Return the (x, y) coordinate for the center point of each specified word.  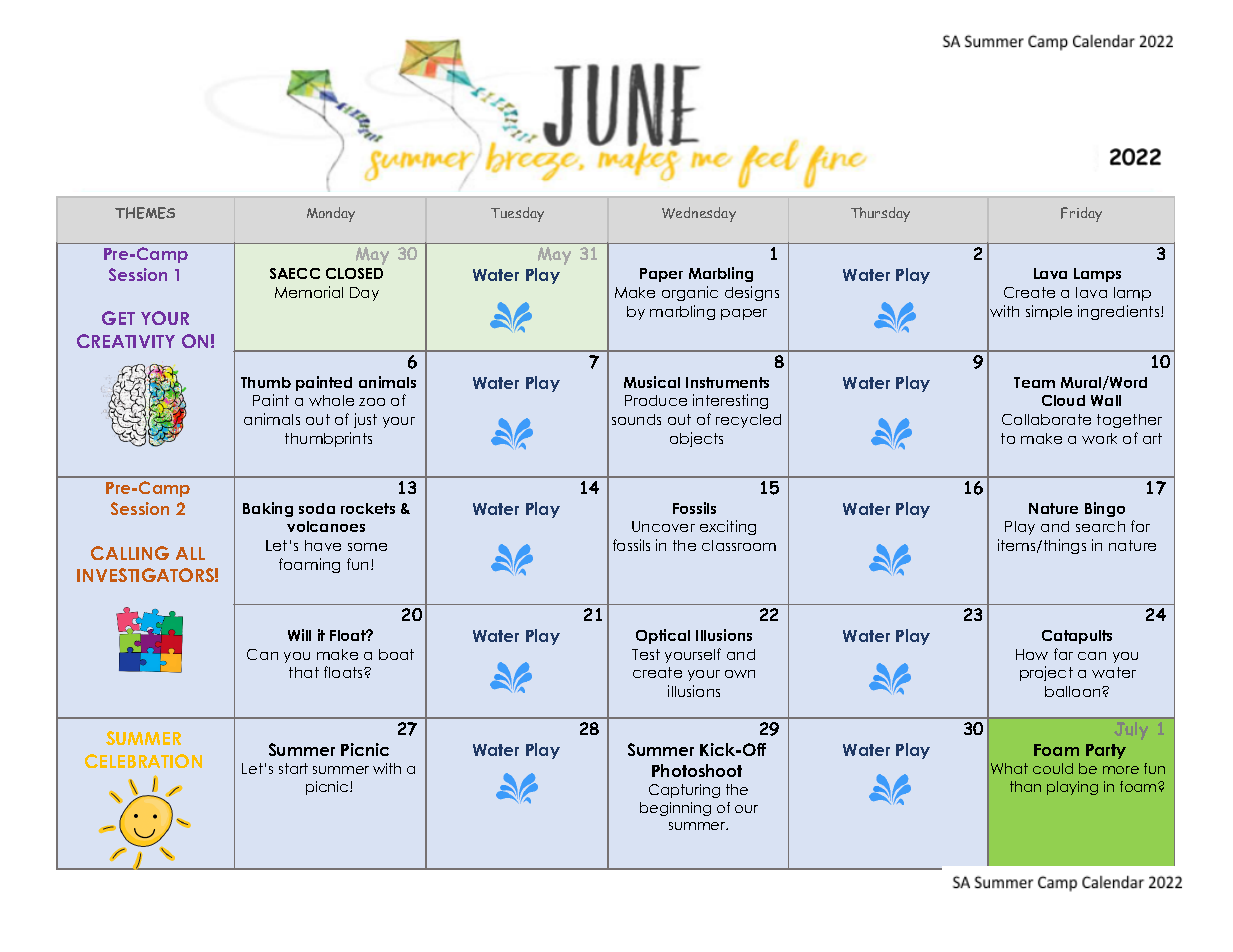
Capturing (684, 791)
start (293, 768)
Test (646, 654)
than (1025, 786)
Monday (331, 214)
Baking (268, 509)
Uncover (663, 526)
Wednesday (699, 214)
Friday (1081, 214)
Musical (652, 382)
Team (1034, 382)
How (1032, 654)
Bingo (1105, 509)
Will (299, 635)
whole (331, 400)
